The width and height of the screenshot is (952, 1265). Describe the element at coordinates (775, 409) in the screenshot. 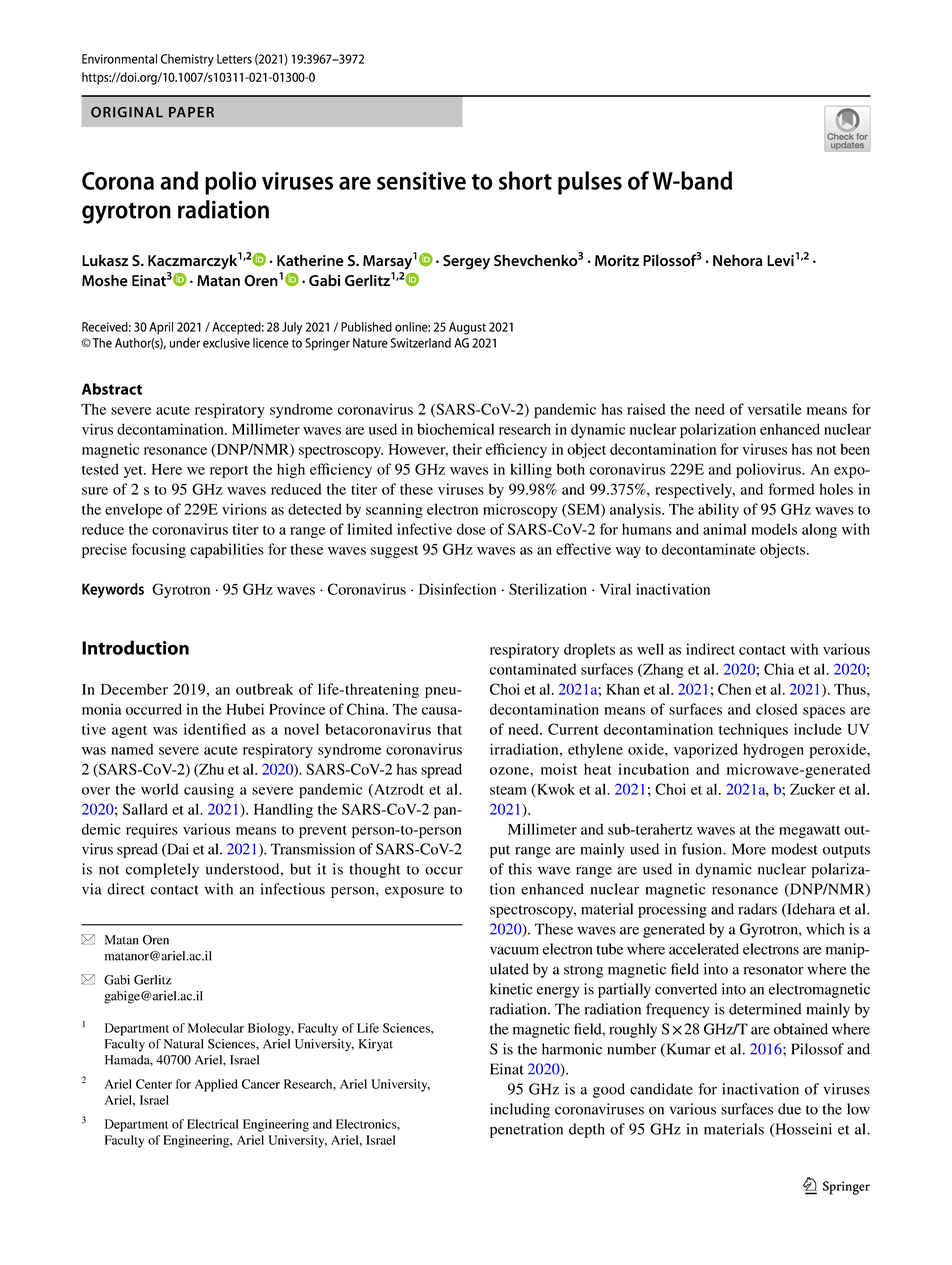

I see `versatile` at that location.
